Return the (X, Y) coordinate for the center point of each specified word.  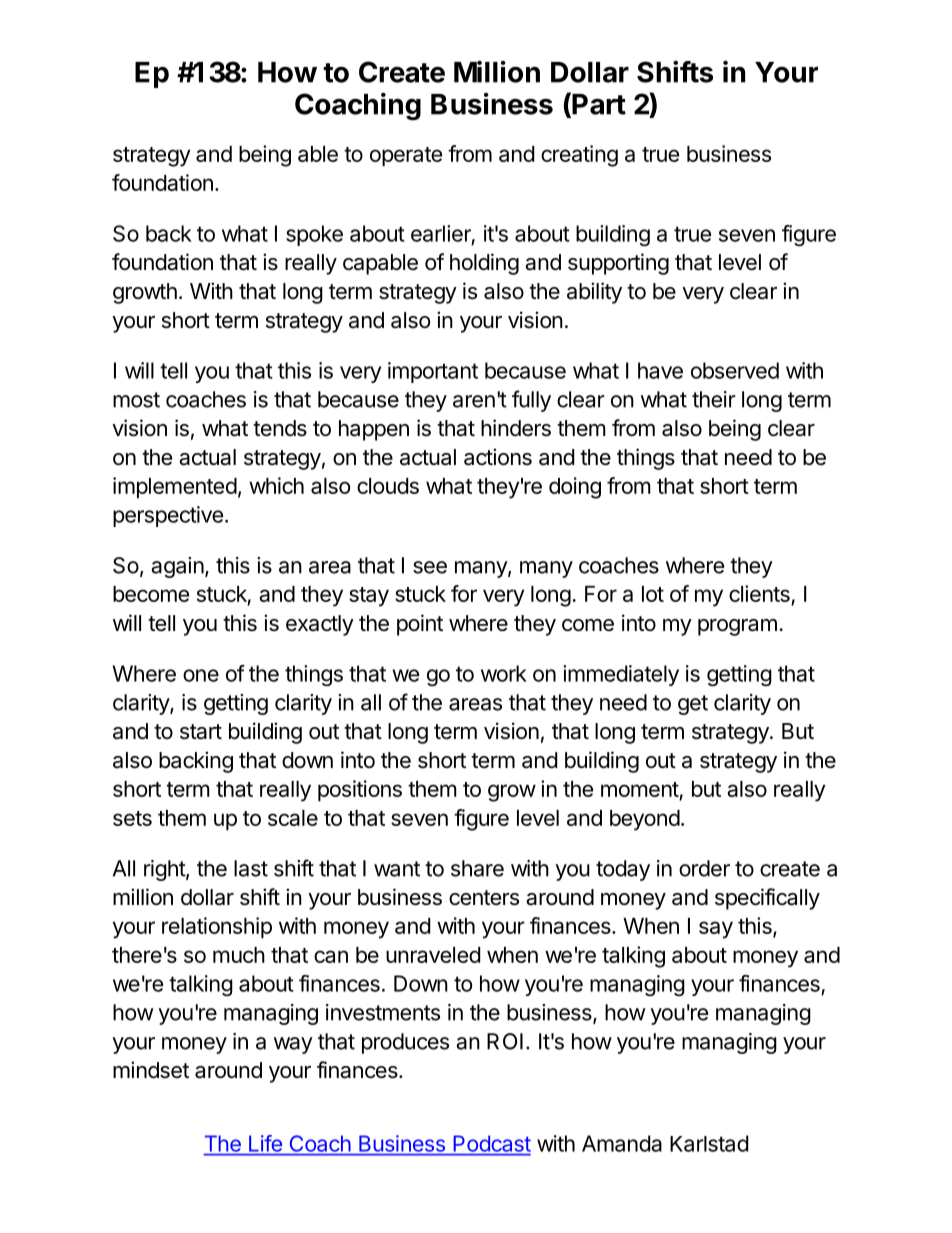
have (660, 370)
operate (406, 157)
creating (579, 156)
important (433, 372)
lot (653, 594)
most (136, 400)
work (504, 673)
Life (265, 1143)
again (177, 567)
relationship (217, 928)
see (430, 567)
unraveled (433, 955)
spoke (314, 235)
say (716, 930)
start (201, 732)
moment (640, 789)
